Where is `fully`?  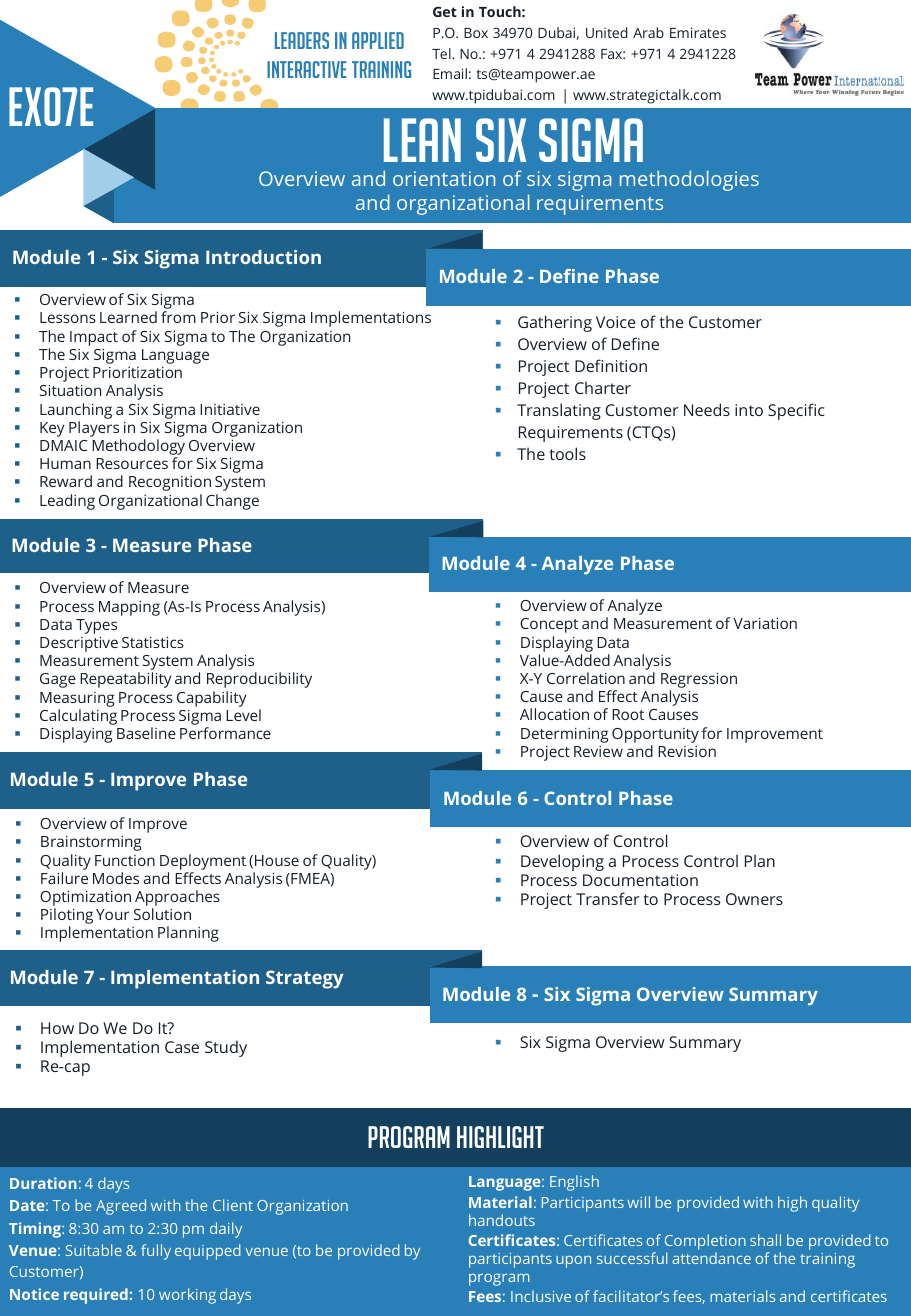 fully is located at coordinates (156, 1252).
